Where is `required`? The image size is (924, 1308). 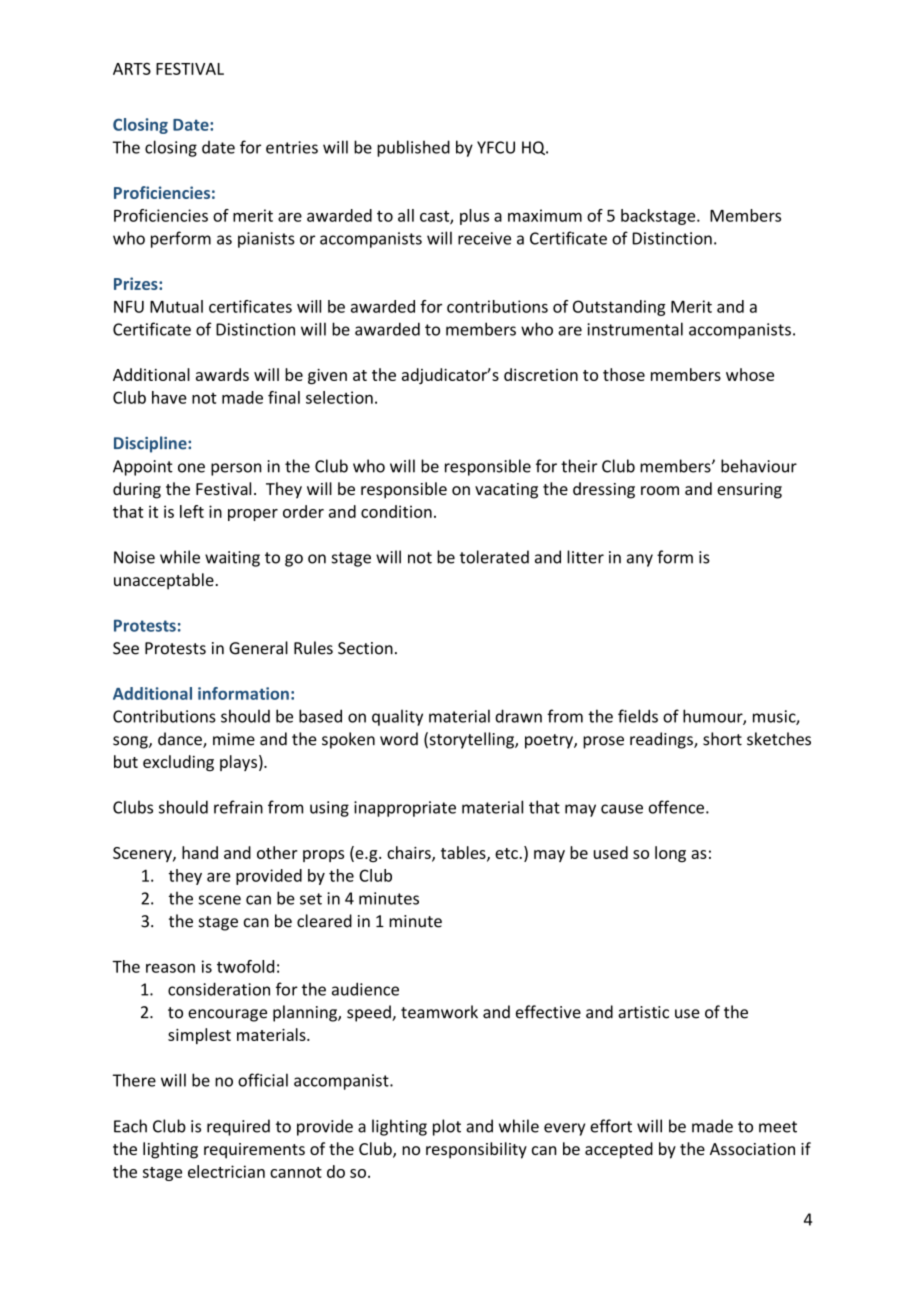 required is located at coordinates (238, 1127).
